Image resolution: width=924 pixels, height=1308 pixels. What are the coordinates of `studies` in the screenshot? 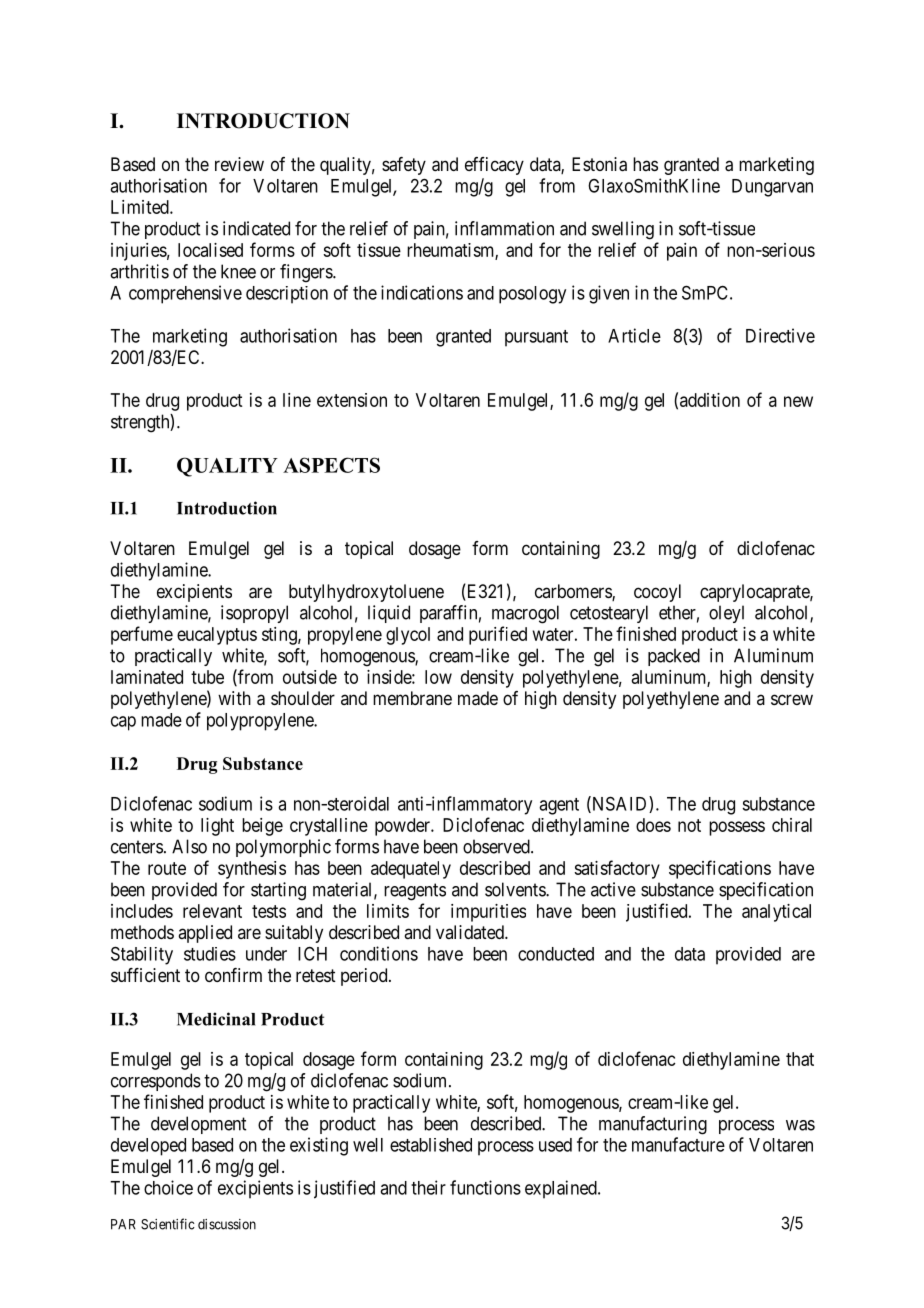 It's located at (210, 954).
